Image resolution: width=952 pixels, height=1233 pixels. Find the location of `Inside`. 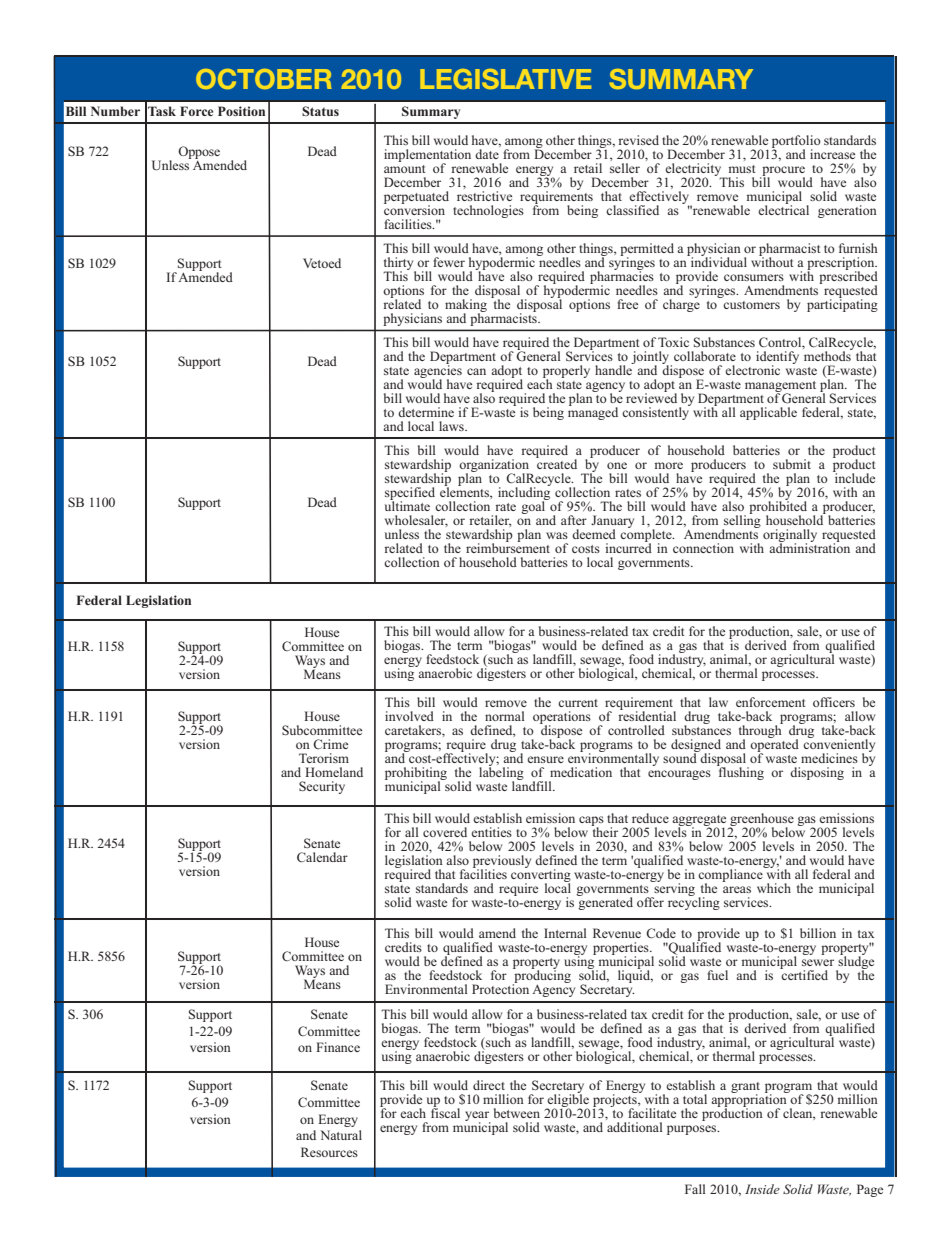

Inside is located at coordinates (762, 1189).
